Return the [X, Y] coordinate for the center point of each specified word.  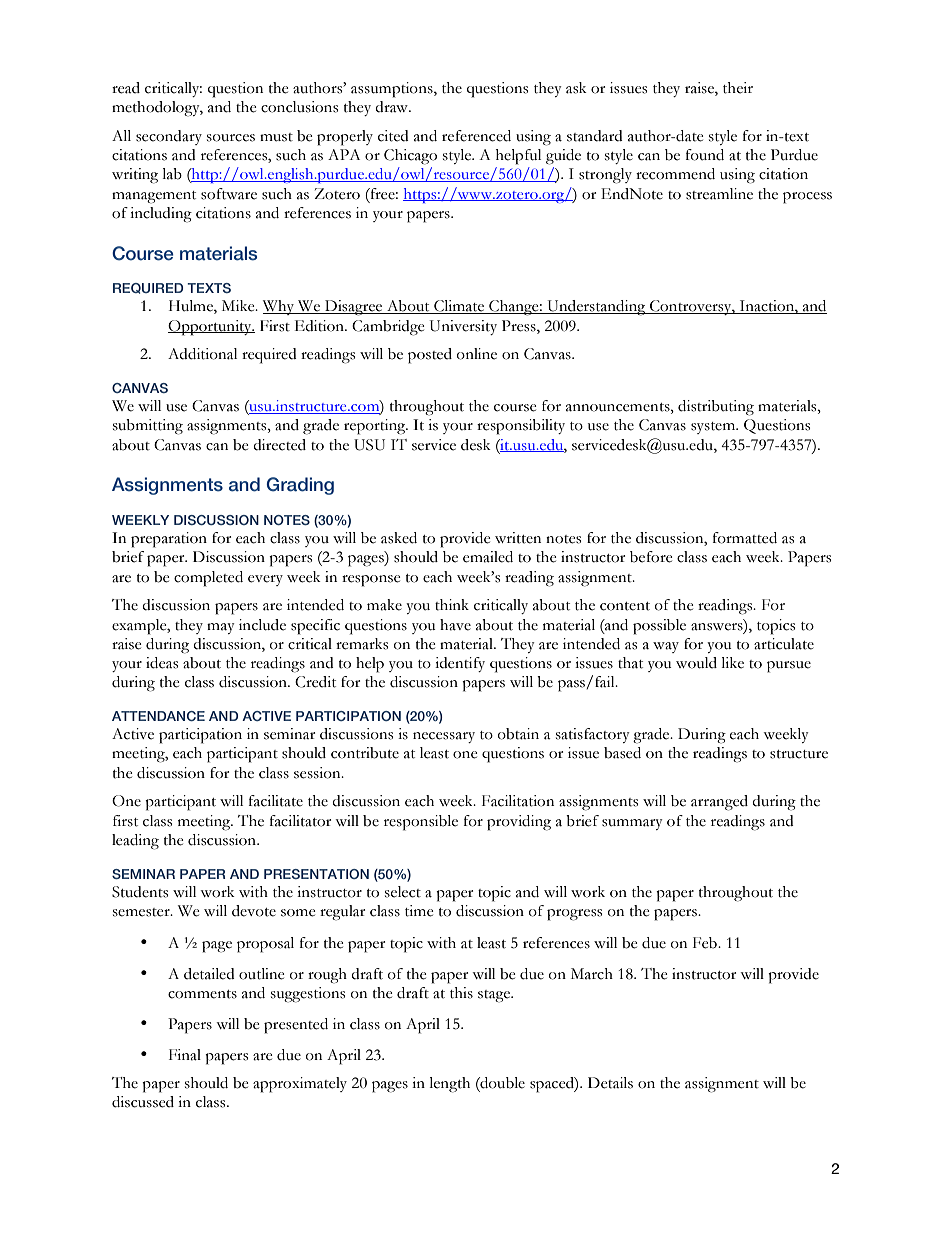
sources [231, 138]
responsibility [521, 427]
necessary [444, 737]
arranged [719, 803]
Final [185, 1055]
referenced [476, 136]
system [714, 428]
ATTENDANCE [158, 716]
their [738, 88]
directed [279, 445]
